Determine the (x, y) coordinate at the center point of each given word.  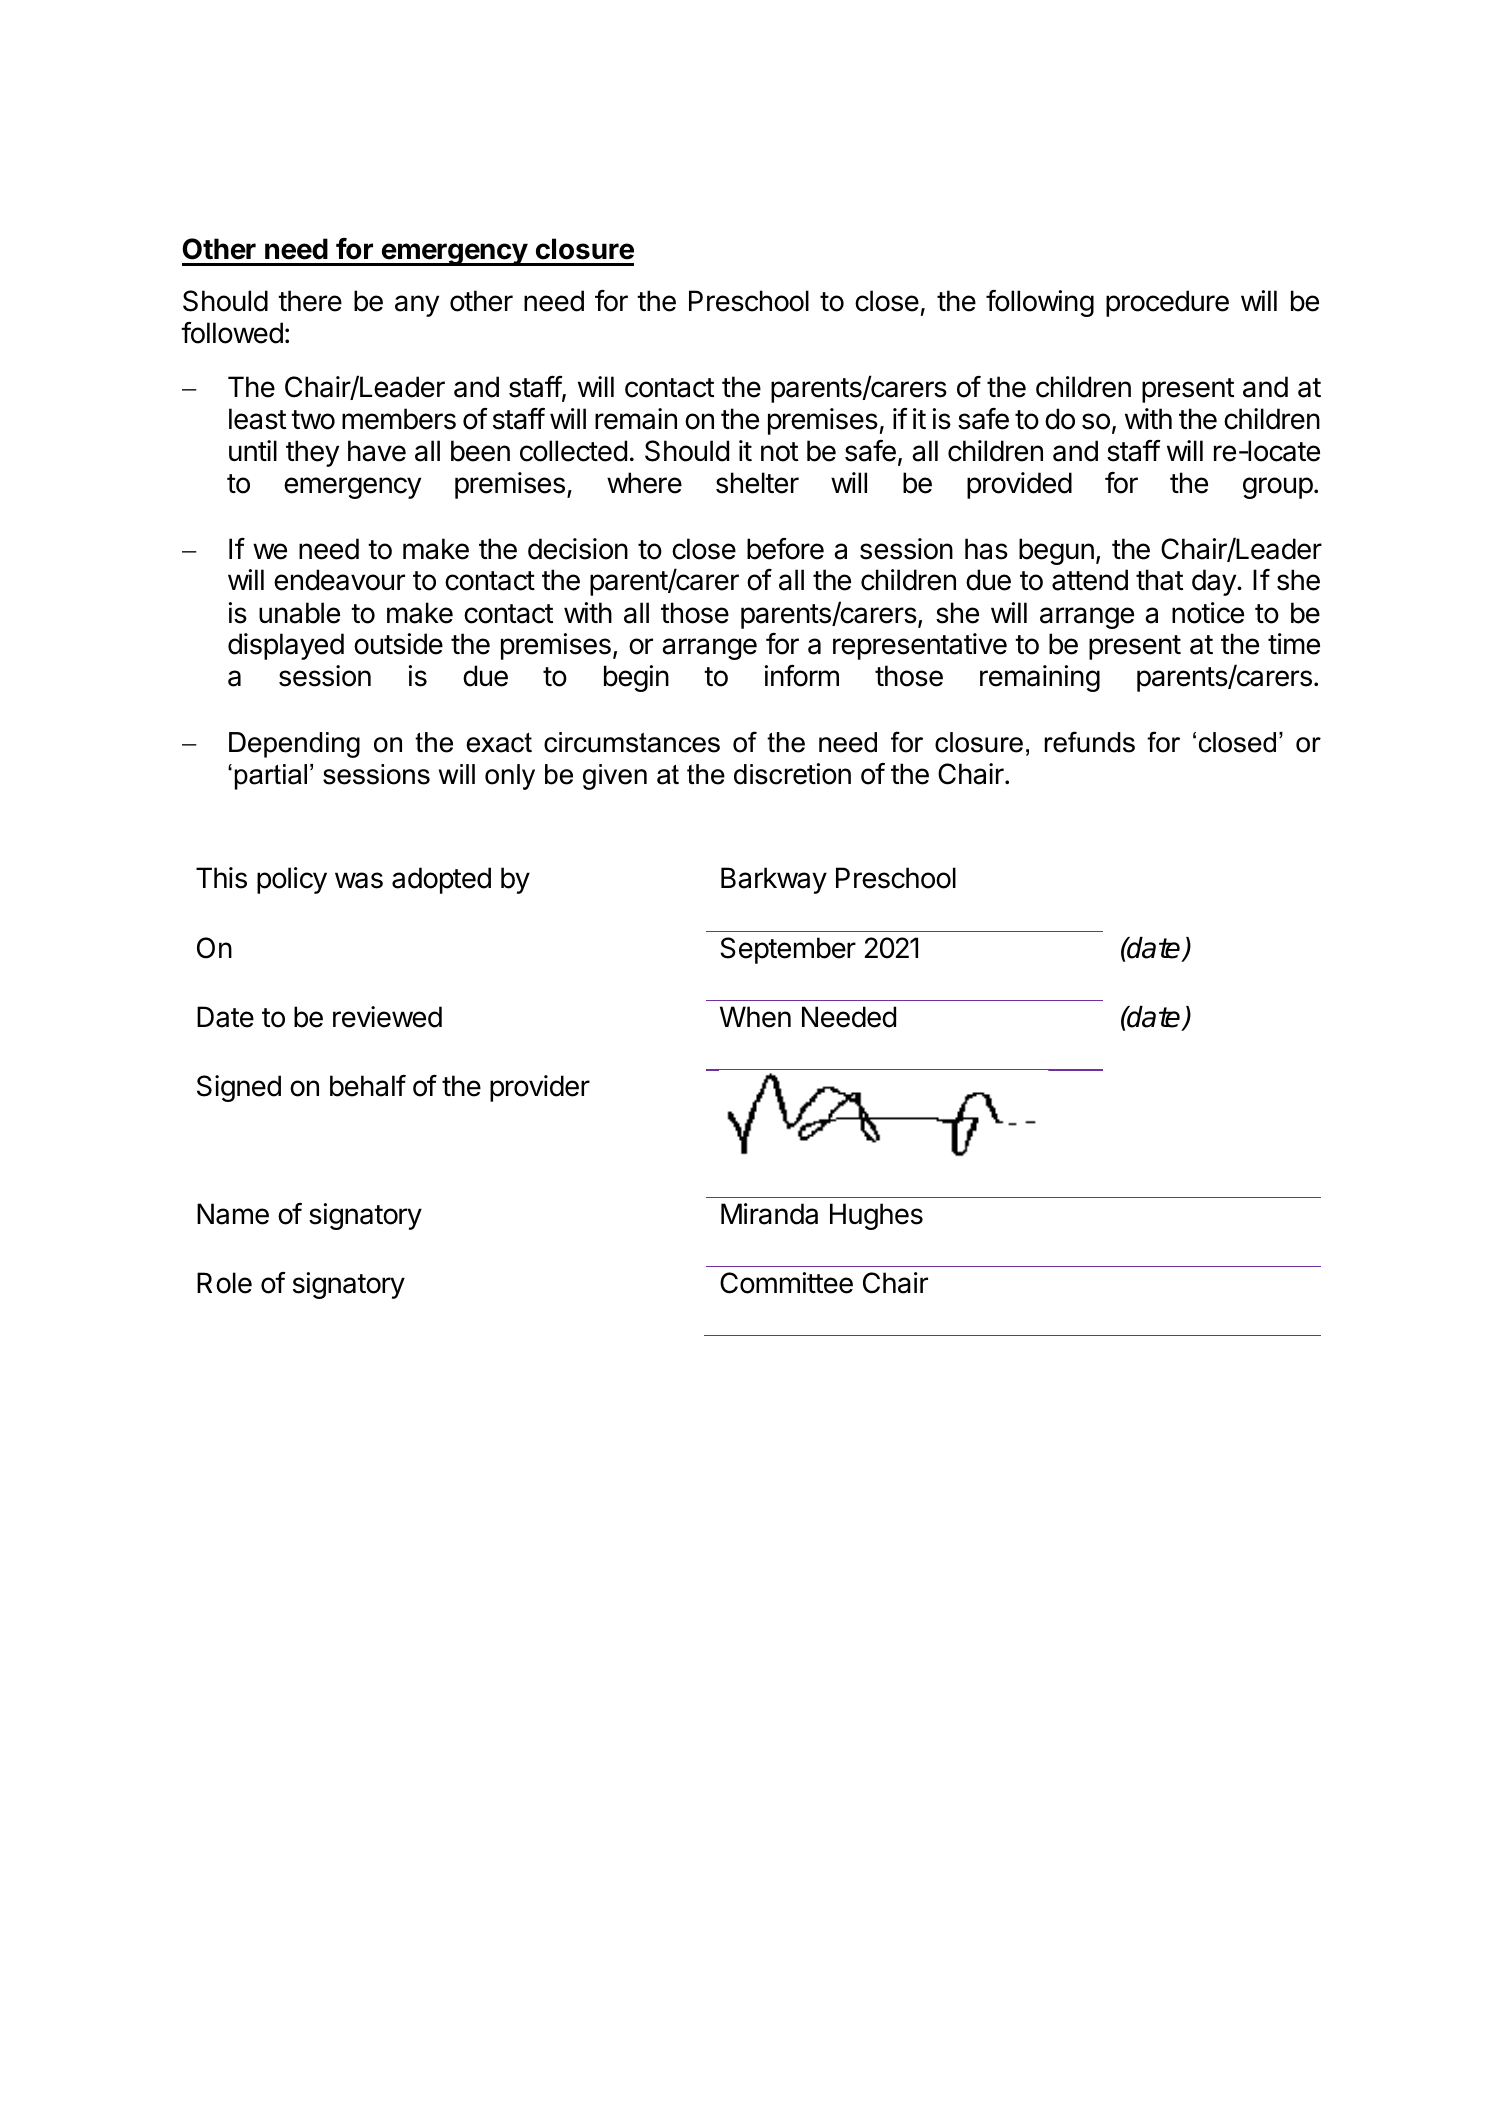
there (310, 301)
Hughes (876, 1216)
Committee (786, 1283)
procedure (1167, 303)
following (1040, 303)
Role (224, 1283)
